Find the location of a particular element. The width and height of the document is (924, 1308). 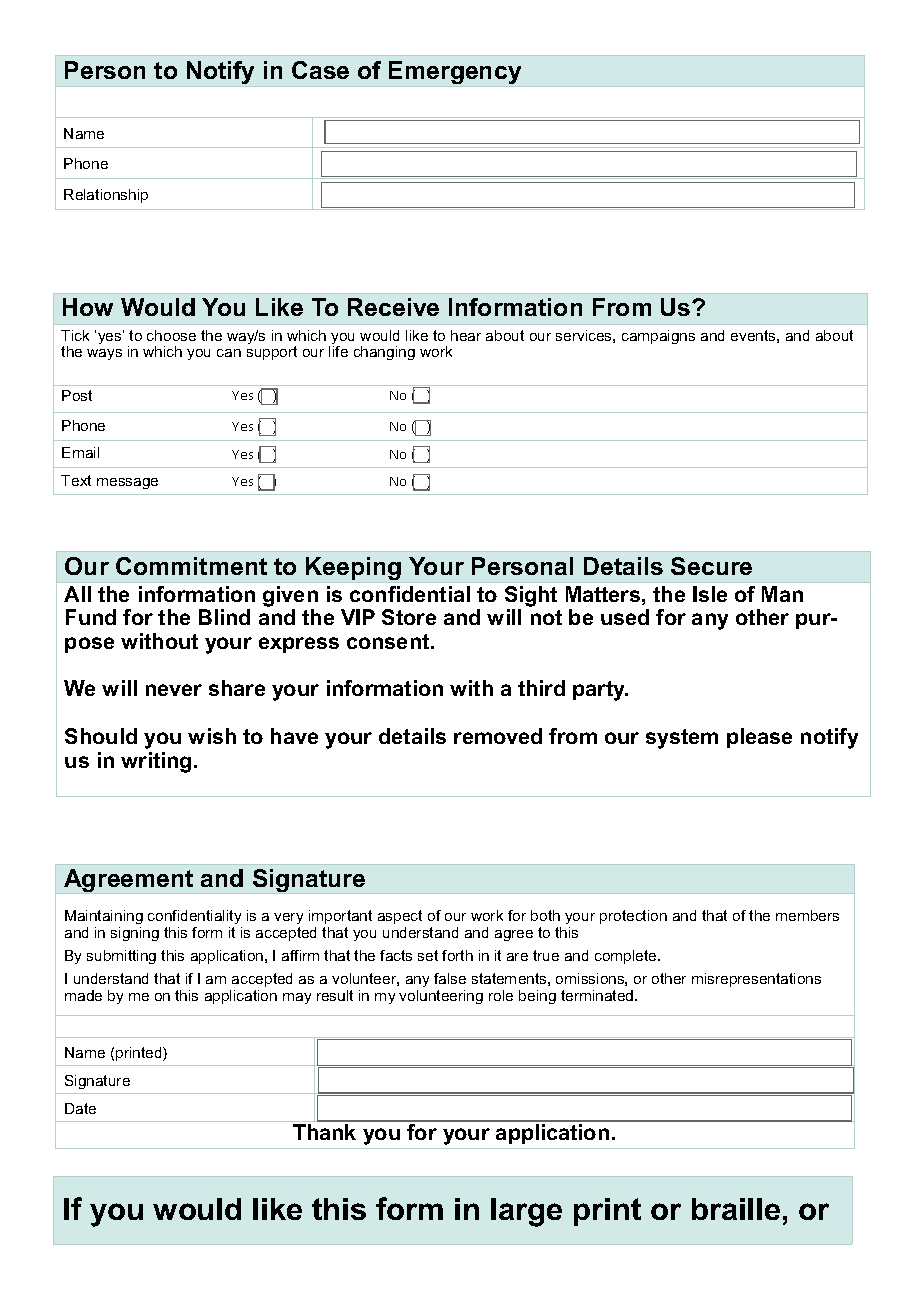

Date is located at coordinates (80, 1108).
